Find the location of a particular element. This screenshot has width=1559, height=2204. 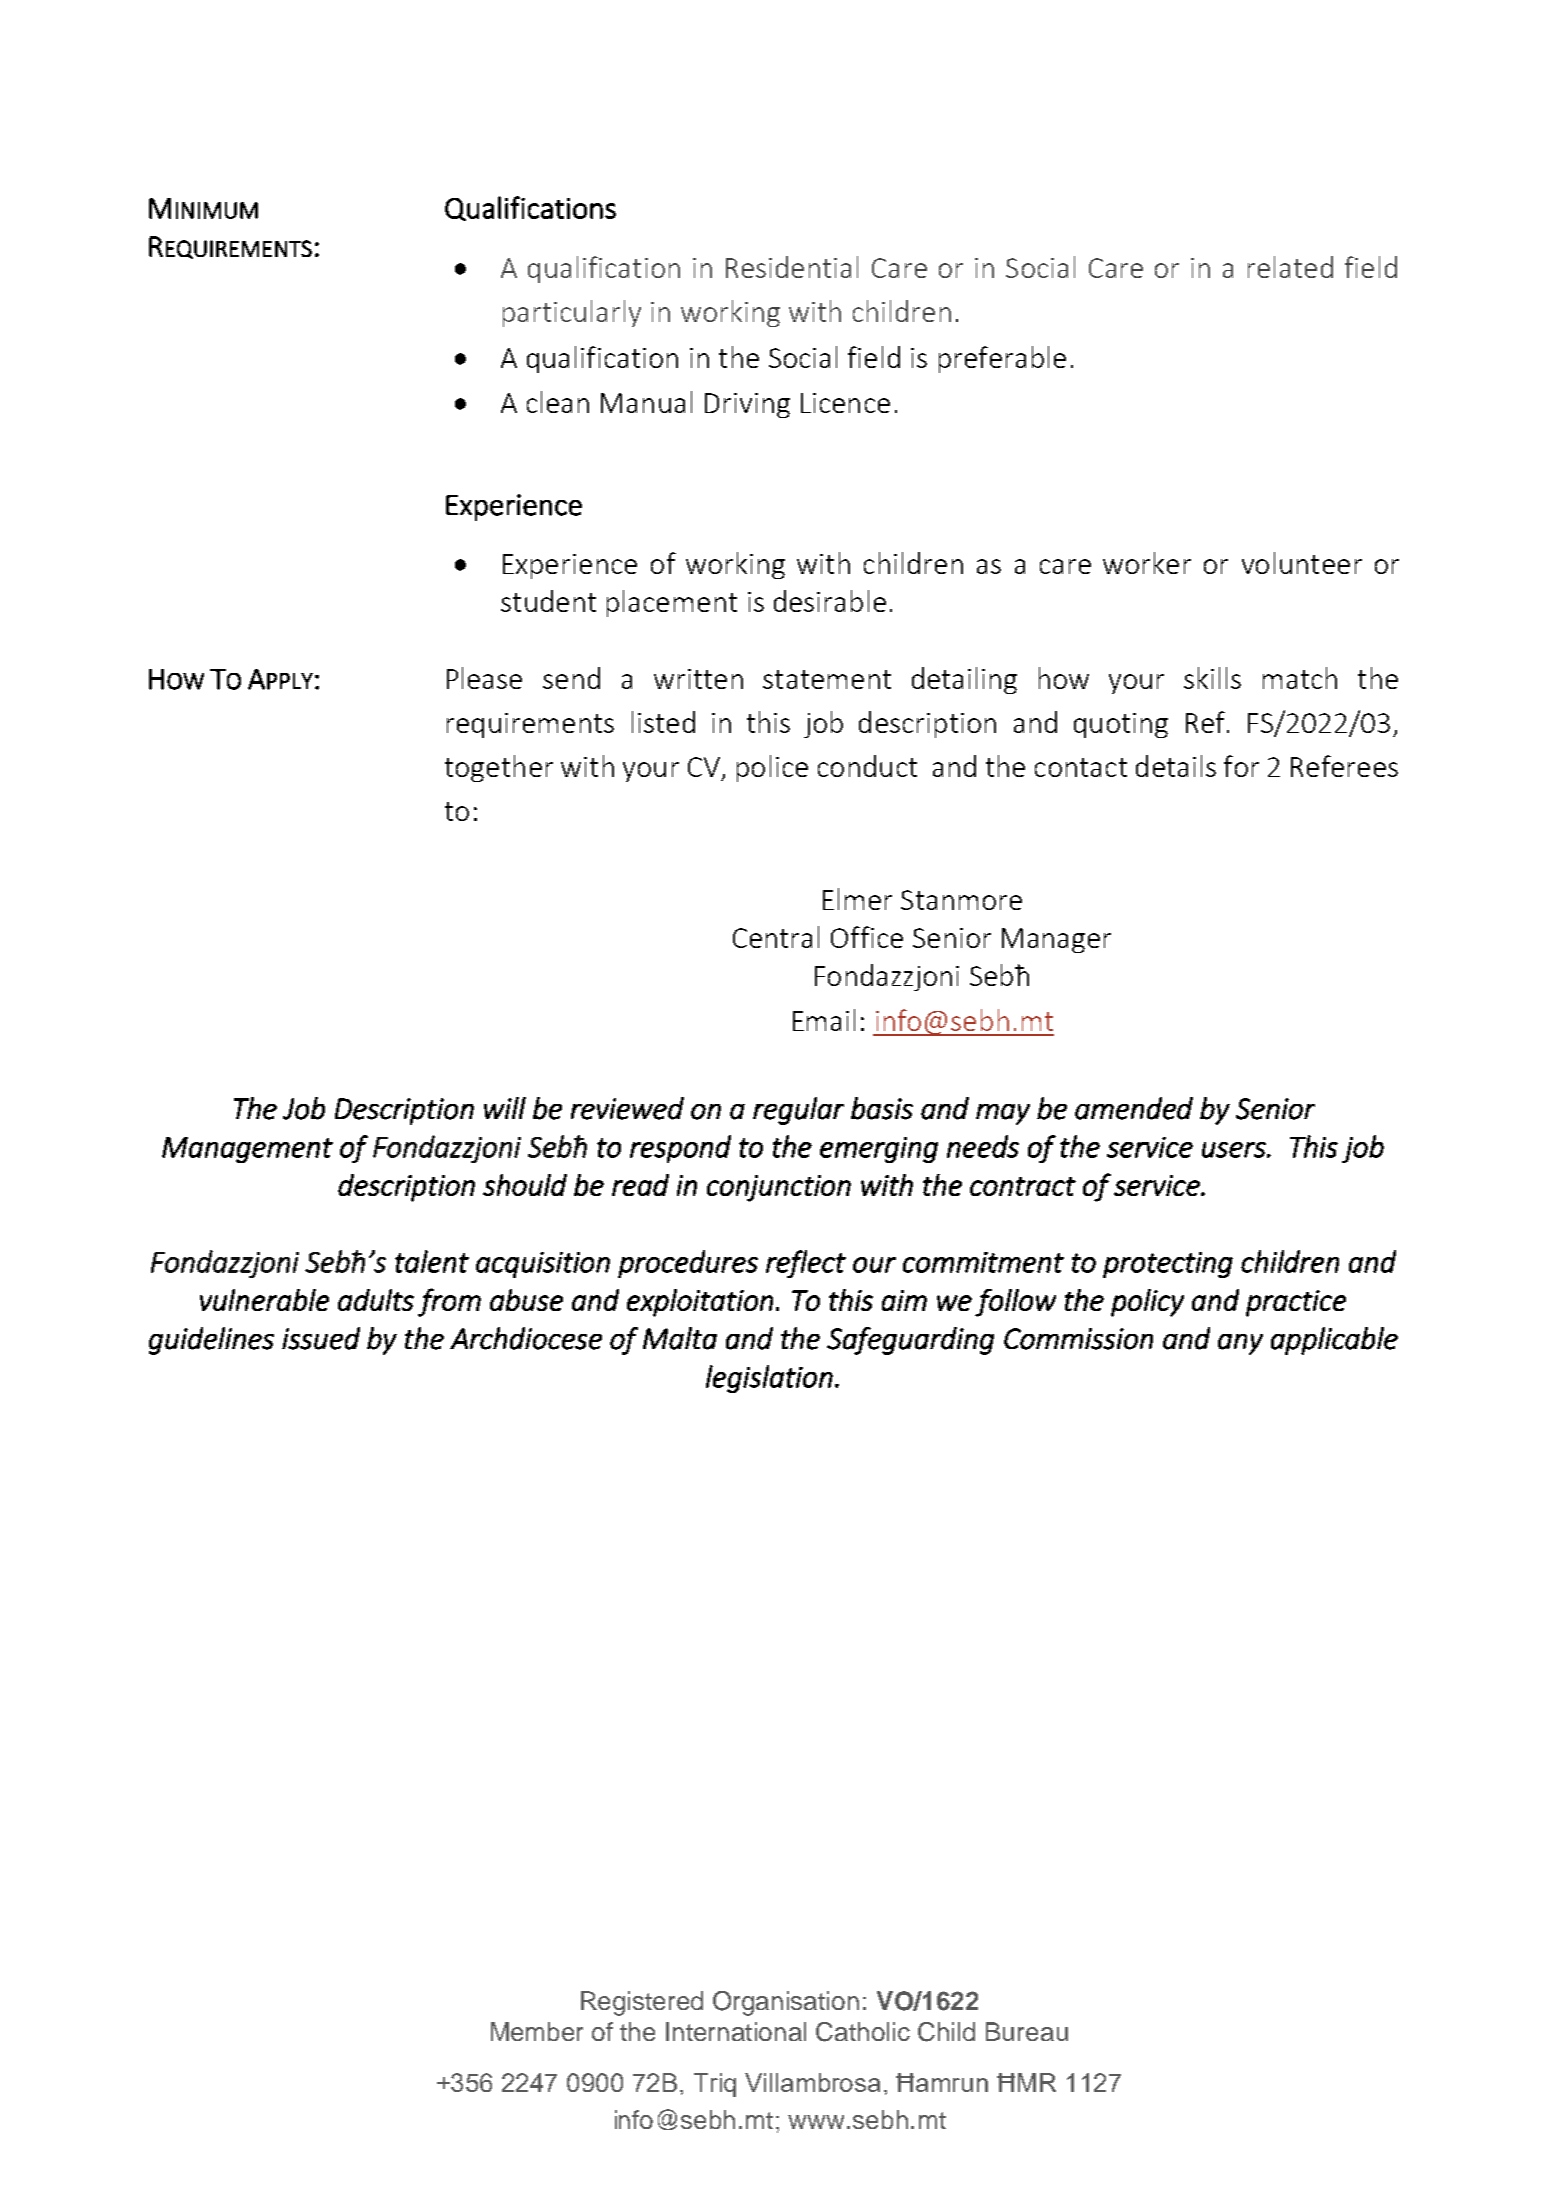

legislation is located at coordinates (769, 1379).
